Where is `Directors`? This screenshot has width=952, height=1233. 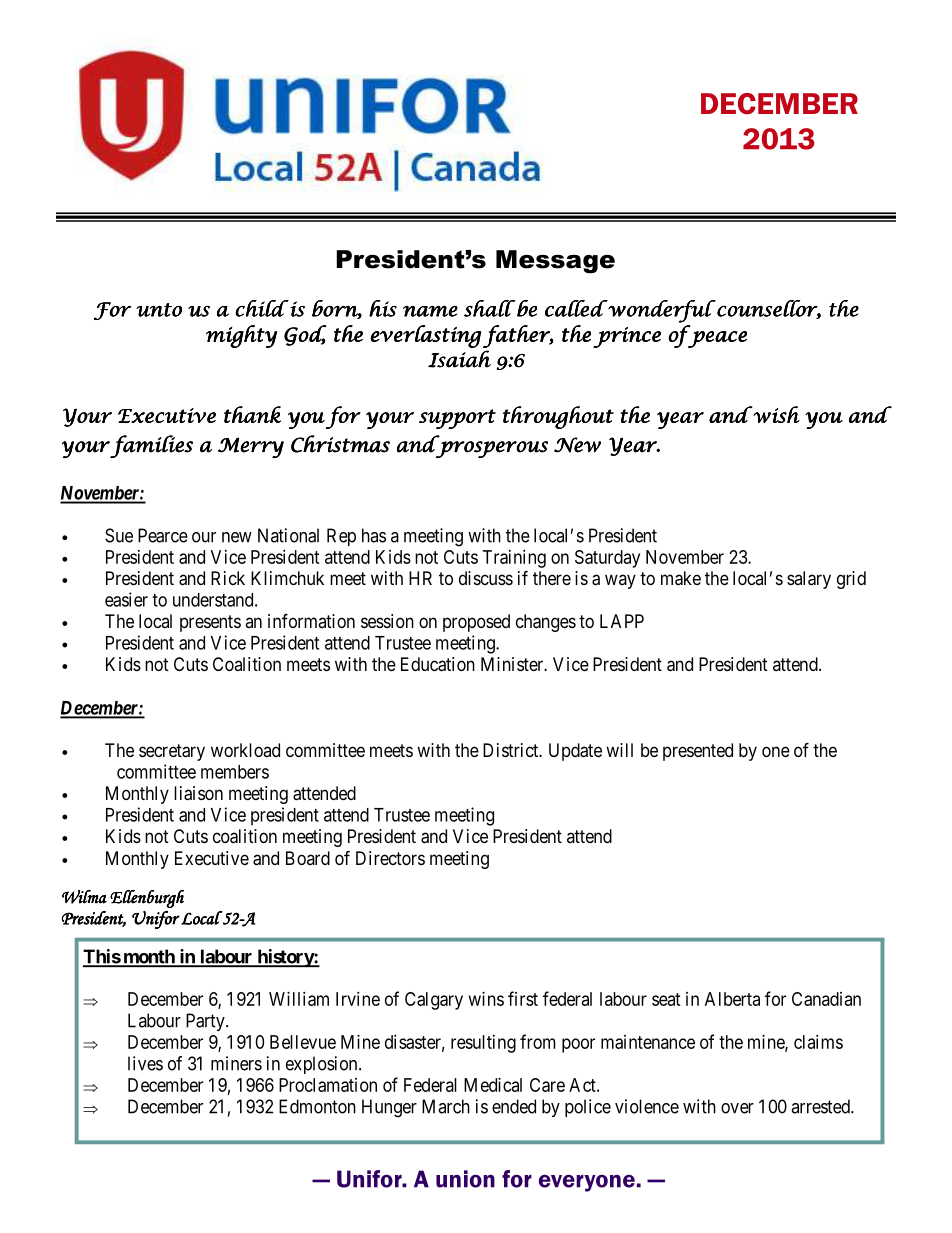 Directors is located at coordinates (390, 858).
